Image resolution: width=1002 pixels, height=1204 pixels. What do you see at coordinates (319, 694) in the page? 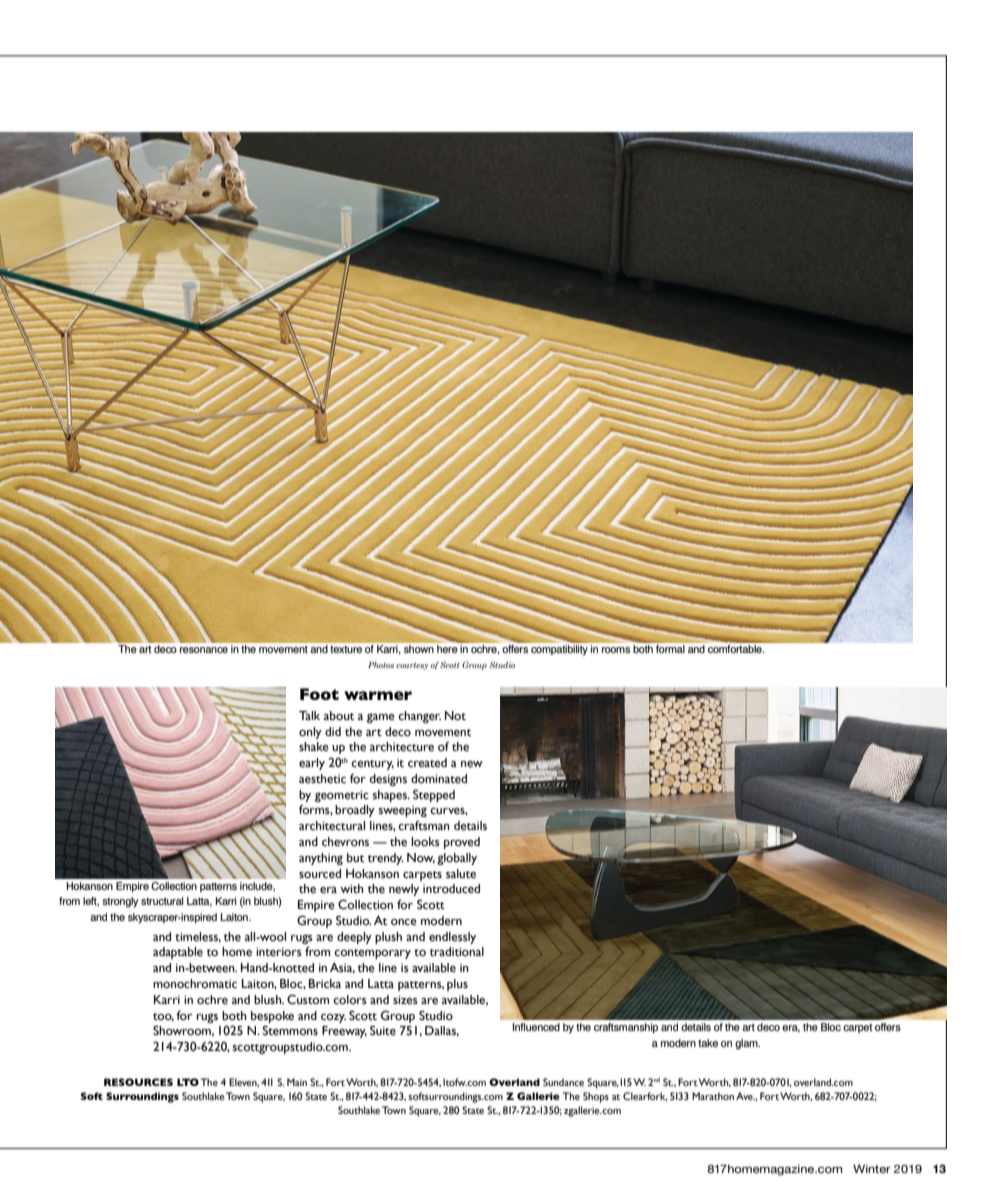
I see `Foot` at bounding box center [319, 694].
